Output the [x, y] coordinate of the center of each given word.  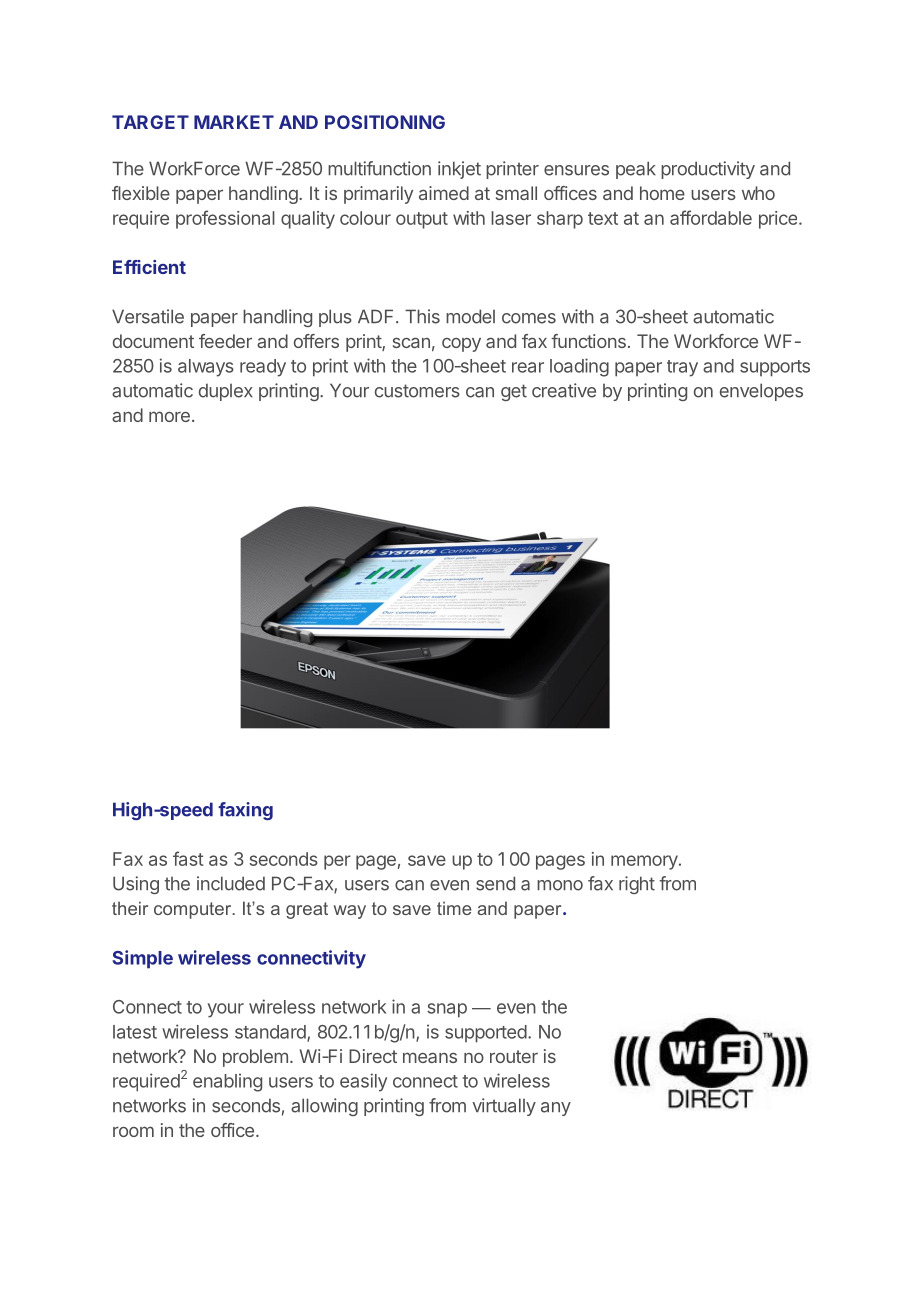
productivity [708, 170]
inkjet [459, 170]
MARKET [234, 122]
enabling [227, 1082]
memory [644, 862]
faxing [245, 811]
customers [417, 391]
